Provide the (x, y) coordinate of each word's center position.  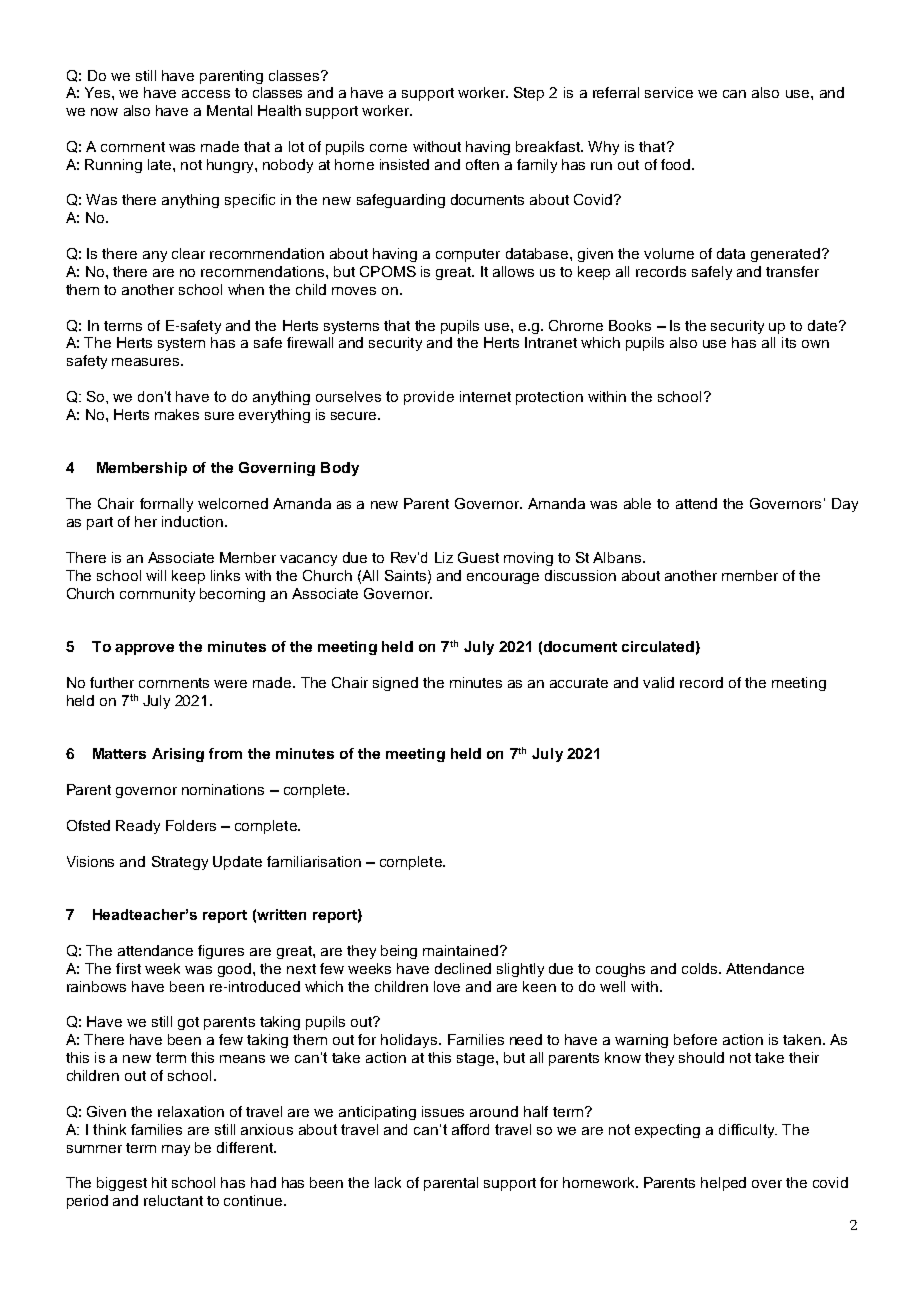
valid (658, 682)
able (637, 503)
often (482, 164)
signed (395, 684)
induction (192, 521)
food (677, 164)
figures (221, 952)
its (789, 342)
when (246, 289)
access (206, 94)
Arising (178, 755)
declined (463, 968)
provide (429, 398)
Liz (444, 557)
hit (159, 1182)
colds (701, 968)
